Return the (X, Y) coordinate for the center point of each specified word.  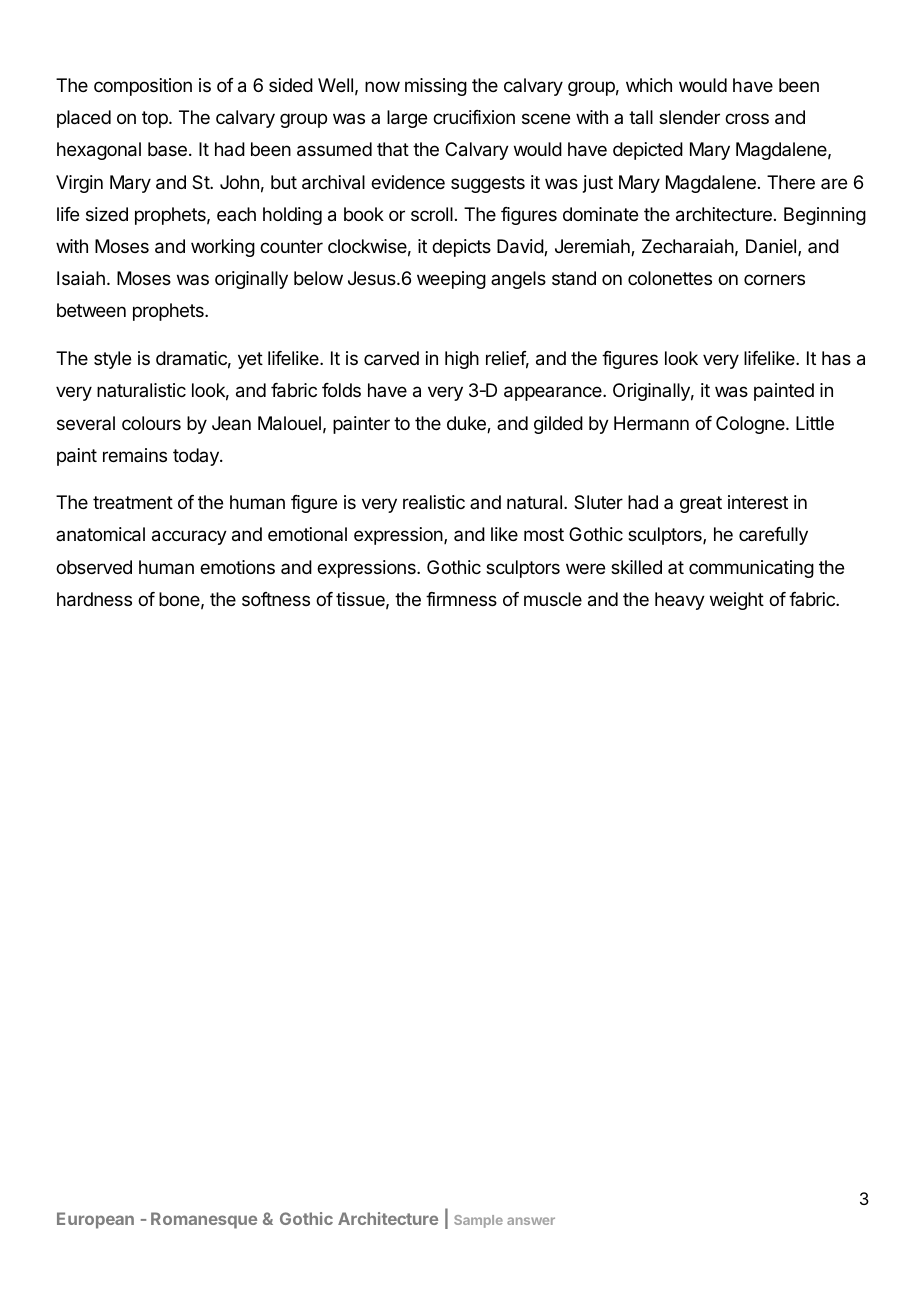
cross (747, 118)
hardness (94, 599)
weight (737, 601)
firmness (461, 599)
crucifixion (474, 117)
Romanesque (204, 1220)
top (156, 119)
